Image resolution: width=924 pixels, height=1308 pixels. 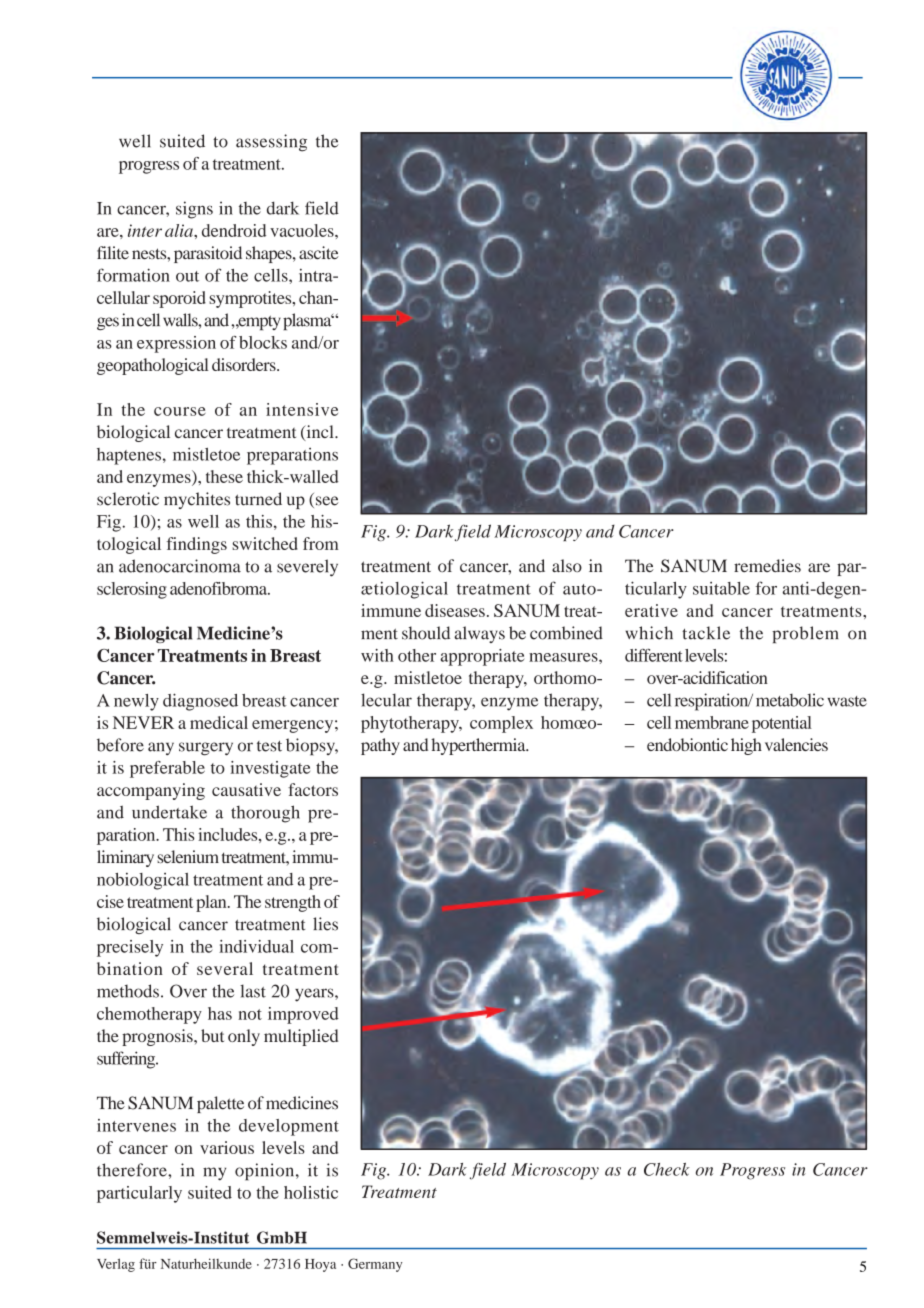 What do you see at coordinates (767, 565) in the screenshot?
I see `remedies` at bounding box center [767, 565].
